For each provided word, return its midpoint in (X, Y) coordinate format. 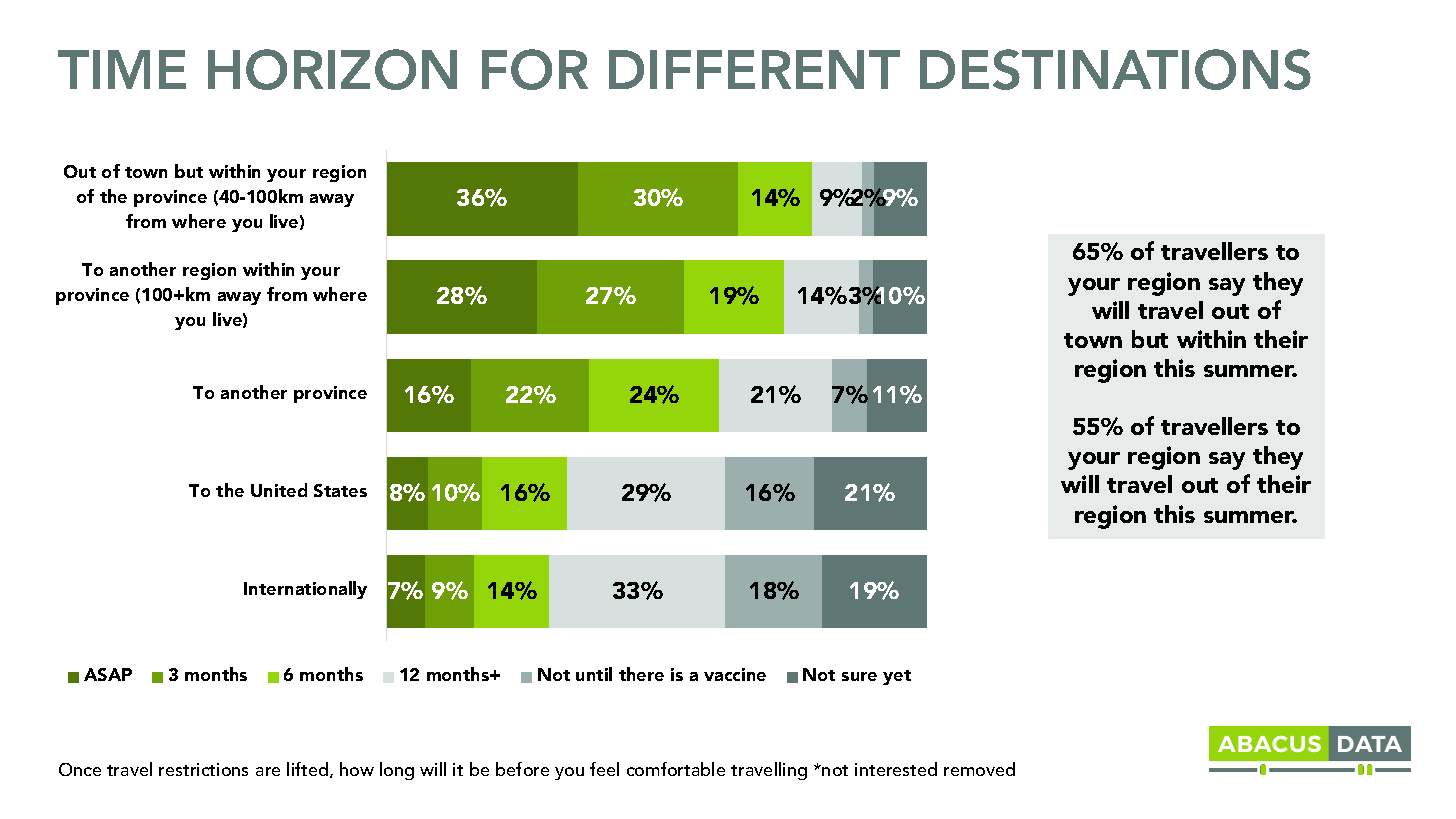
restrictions (203, 769)
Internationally (305, 590)
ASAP (108, 674)
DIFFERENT (754, 69)
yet (897, 677)
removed (979, 769)
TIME (122, 69)
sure (859, 676)
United (279, 490)
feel (604, 769)
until (594, 674)
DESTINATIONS (1115, 69)
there (641, 674)
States (340, 490)
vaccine (735, 674)
